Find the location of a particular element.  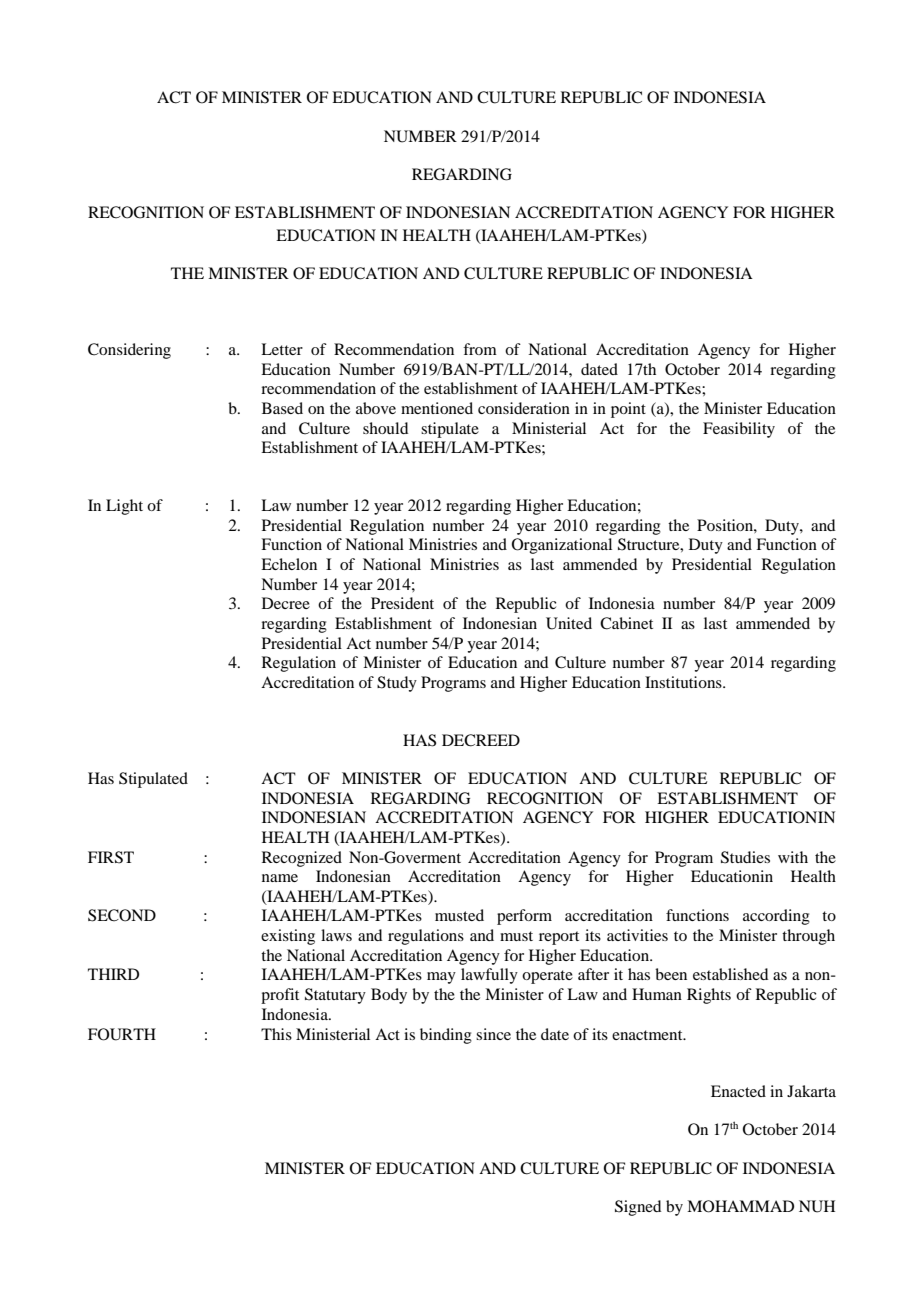

Signed is located at coordinates (638, 1208).
